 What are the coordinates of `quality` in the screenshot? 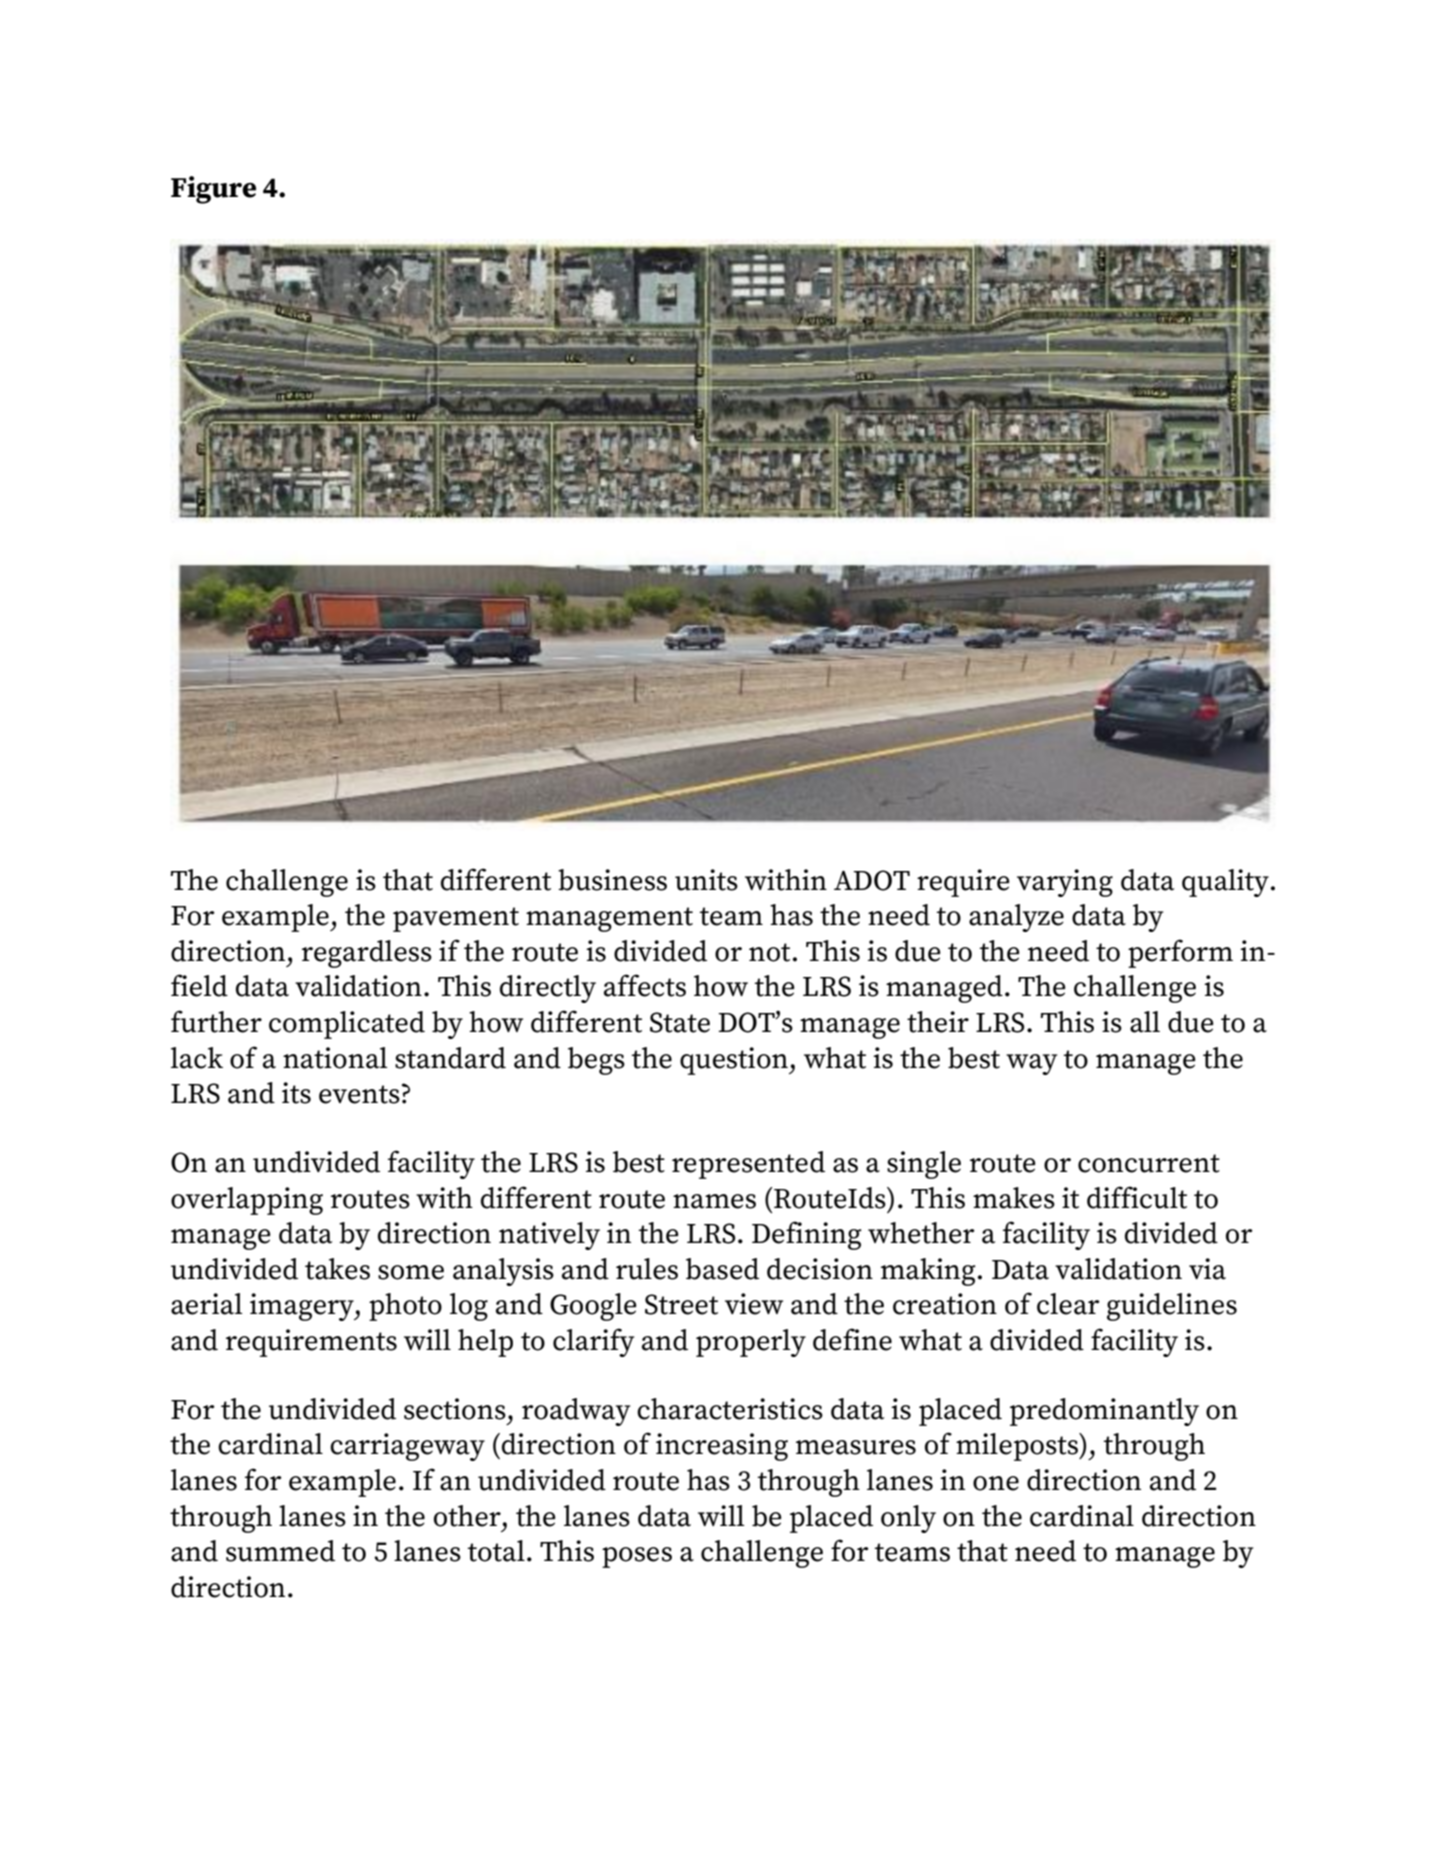 It's located at (1225, 883).
